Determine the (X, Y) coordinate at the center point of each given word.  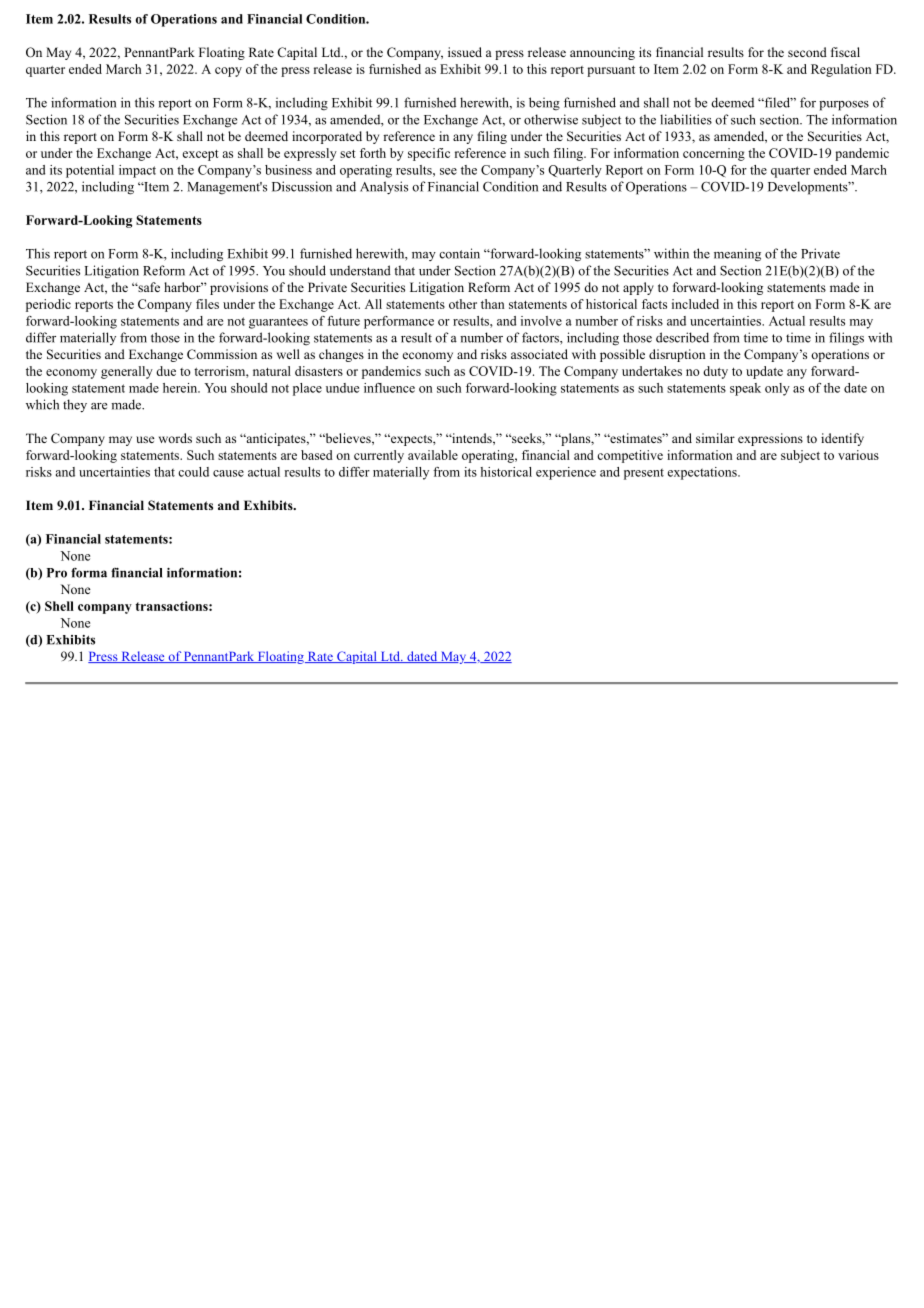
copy (228, 72)
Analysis (384, 188)
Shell (59, 606)
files (207, 304)
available (433, 455)
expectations (703, 473)
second (807, 52)
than (493, 304)
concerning (714, 154)
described (682, 337)
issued (465, 52)
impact (137, 171)
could (193, 472)
